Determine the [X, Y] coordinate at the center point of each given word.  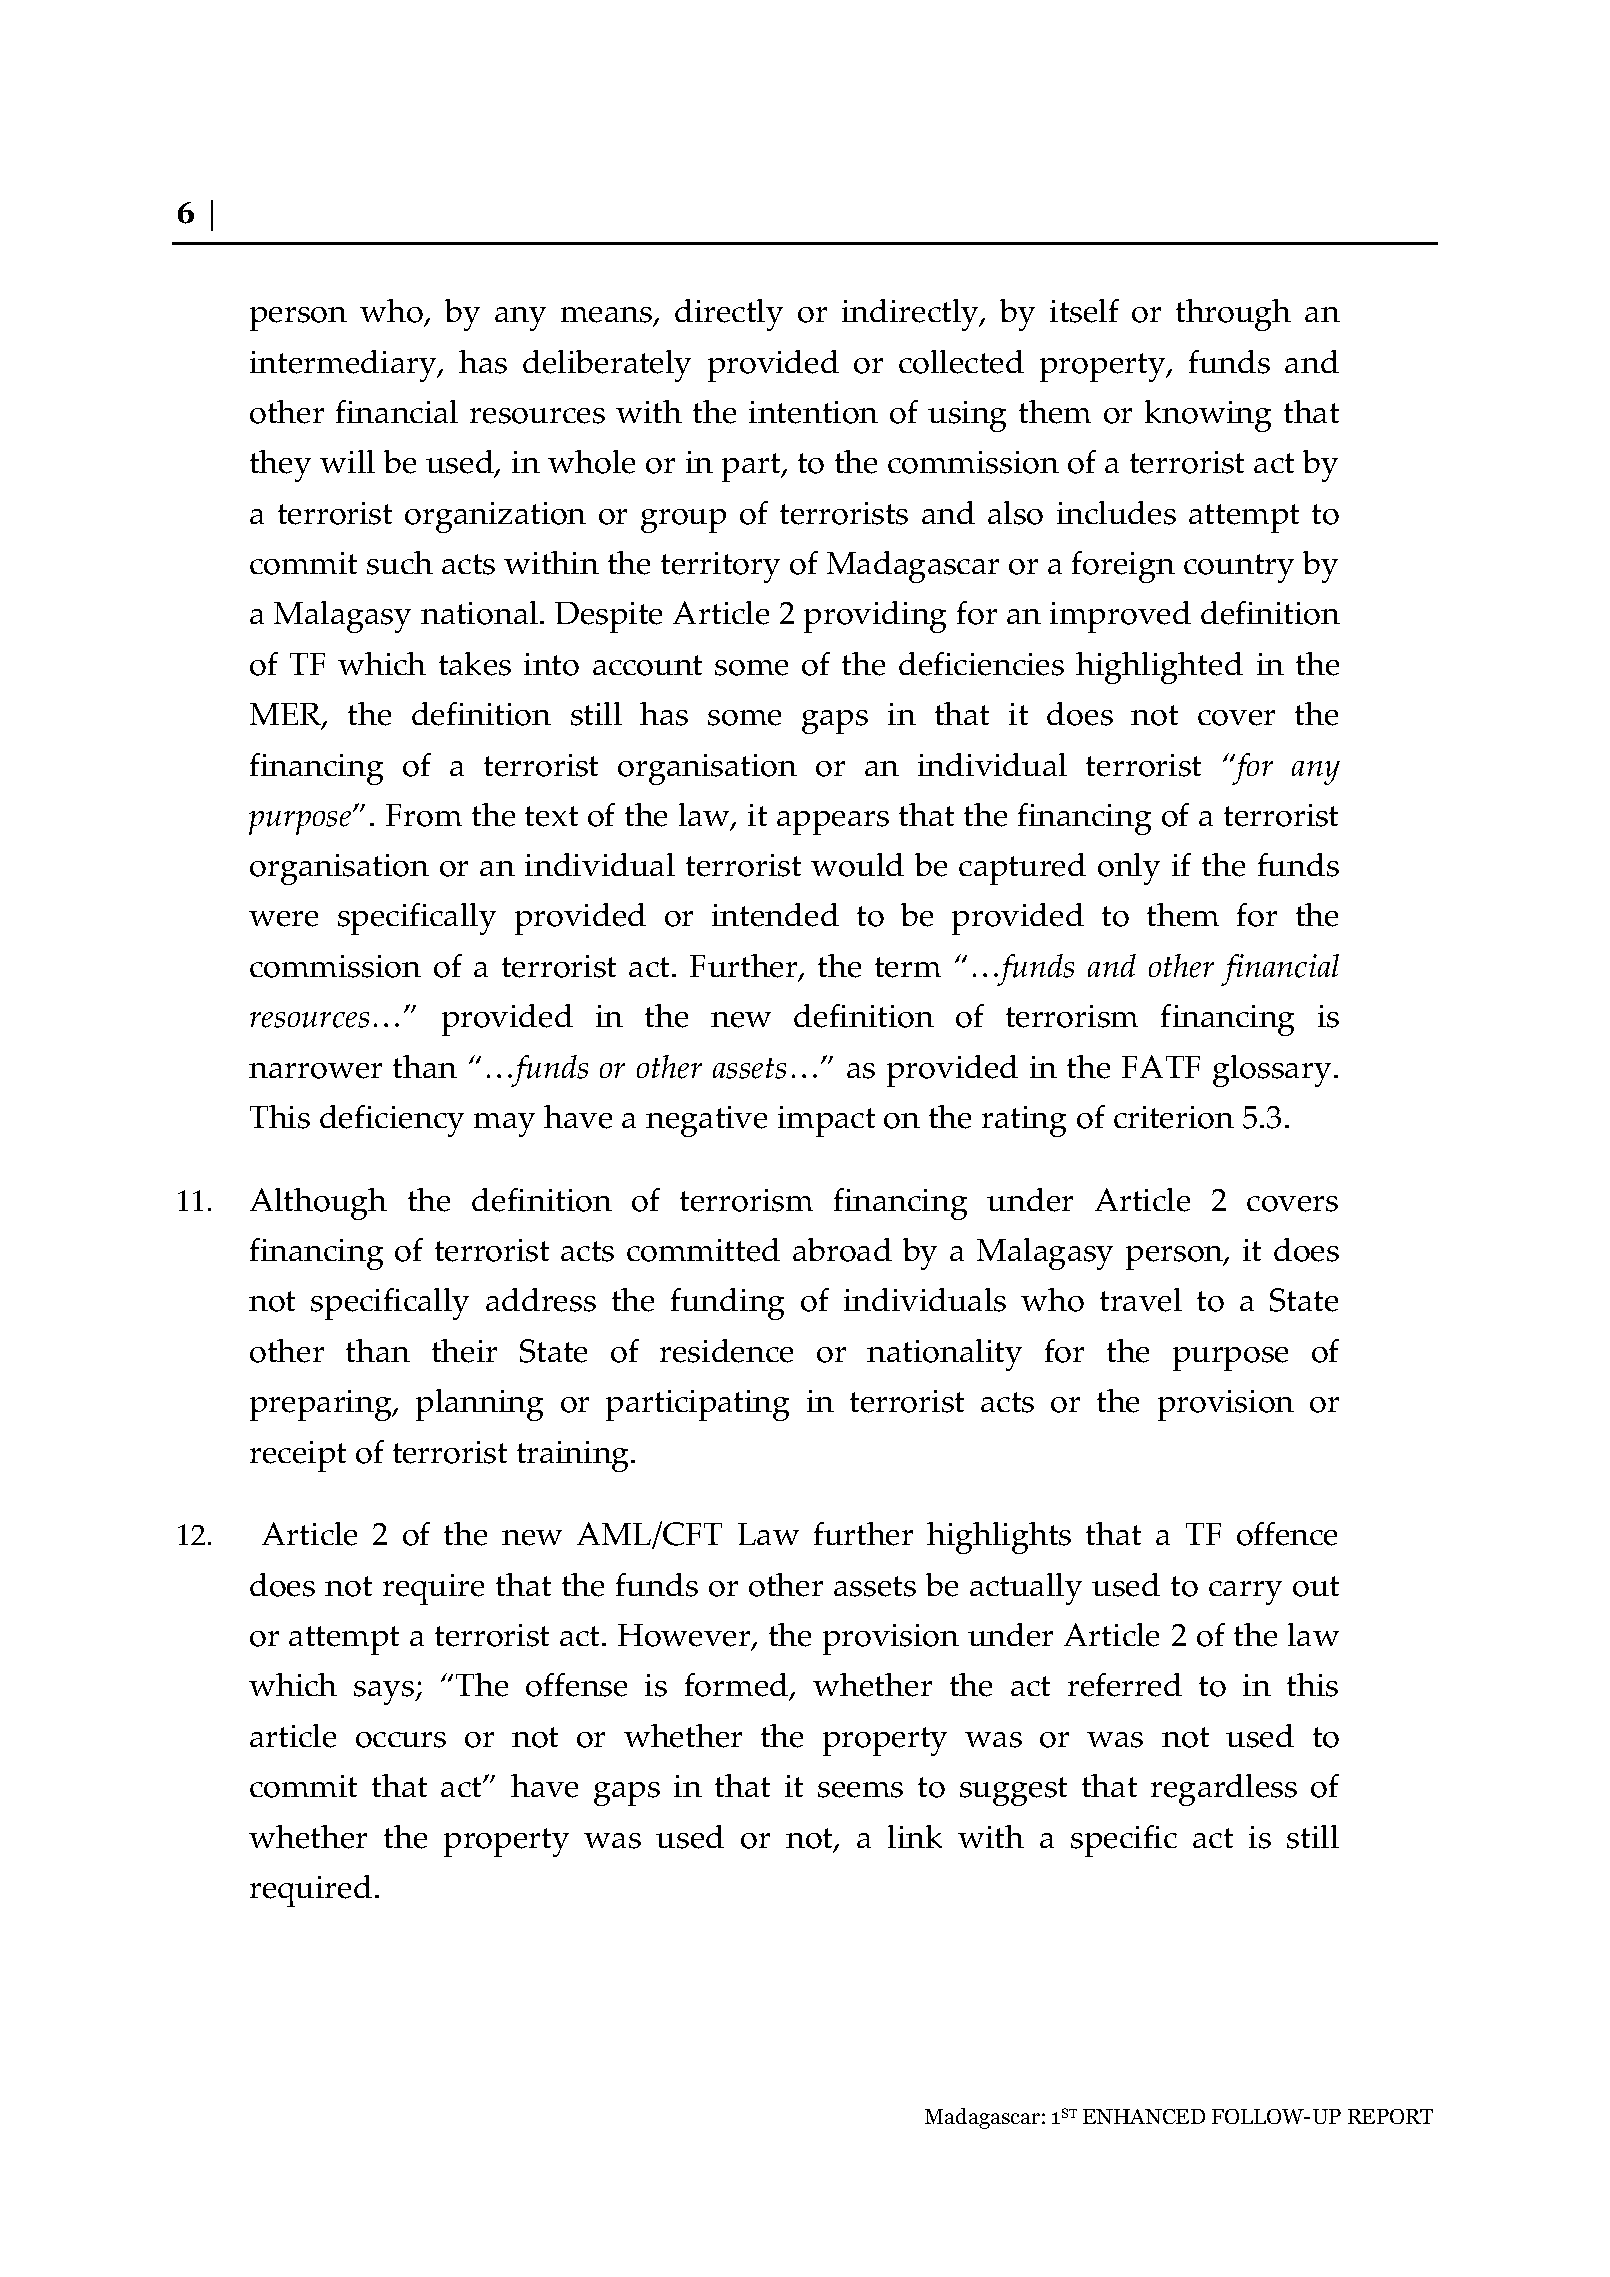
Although [318, 1204]
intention [813, 412]
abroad [842, 1250]
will [347, 461]
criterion [1174, 1117]
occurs [401, 1740]
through [1233, 315]
